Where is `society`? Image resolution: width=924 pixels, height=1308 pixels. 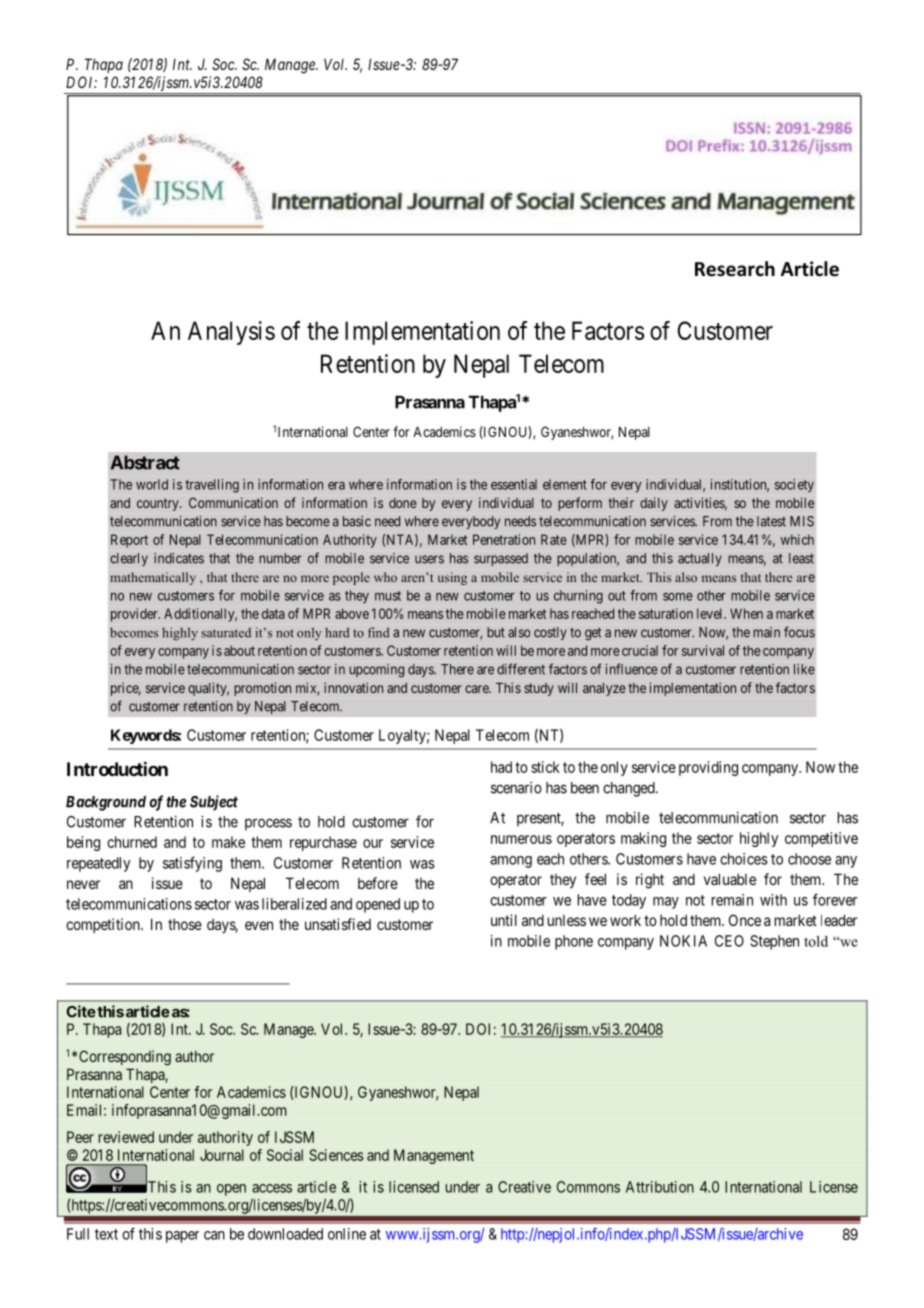
society is located at coordinates (794, 486).
